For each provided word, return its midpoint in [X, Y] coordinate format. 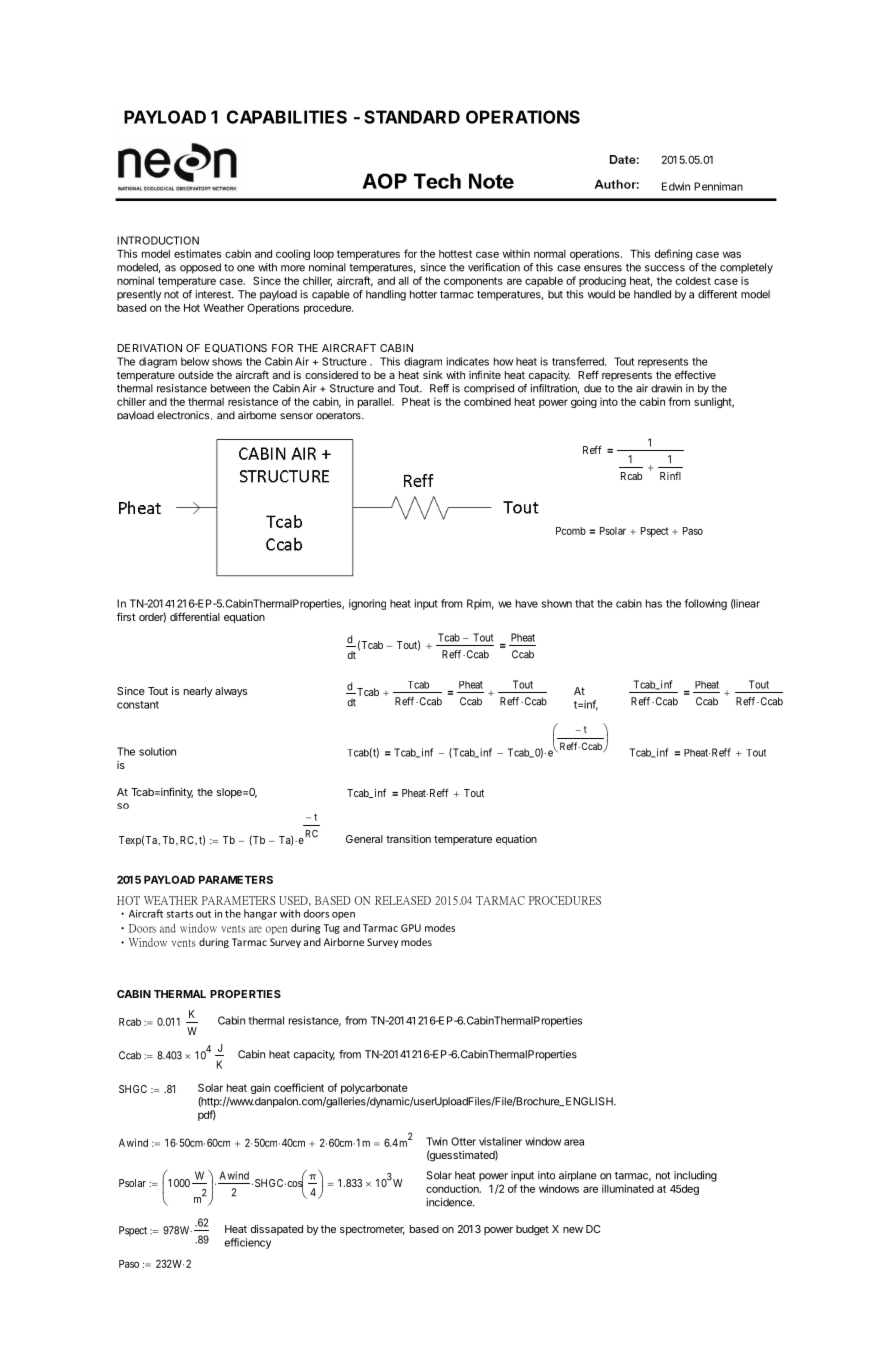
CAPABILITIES [287, 117]
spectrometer [372, 1230]
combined [487, 401]
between [230, 388]
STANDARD [412, 117]
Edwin [676, 186]
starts [180, 914]
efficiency [248, 1243]
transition [408, 839]
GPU [411, 928]
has [654, 603]
